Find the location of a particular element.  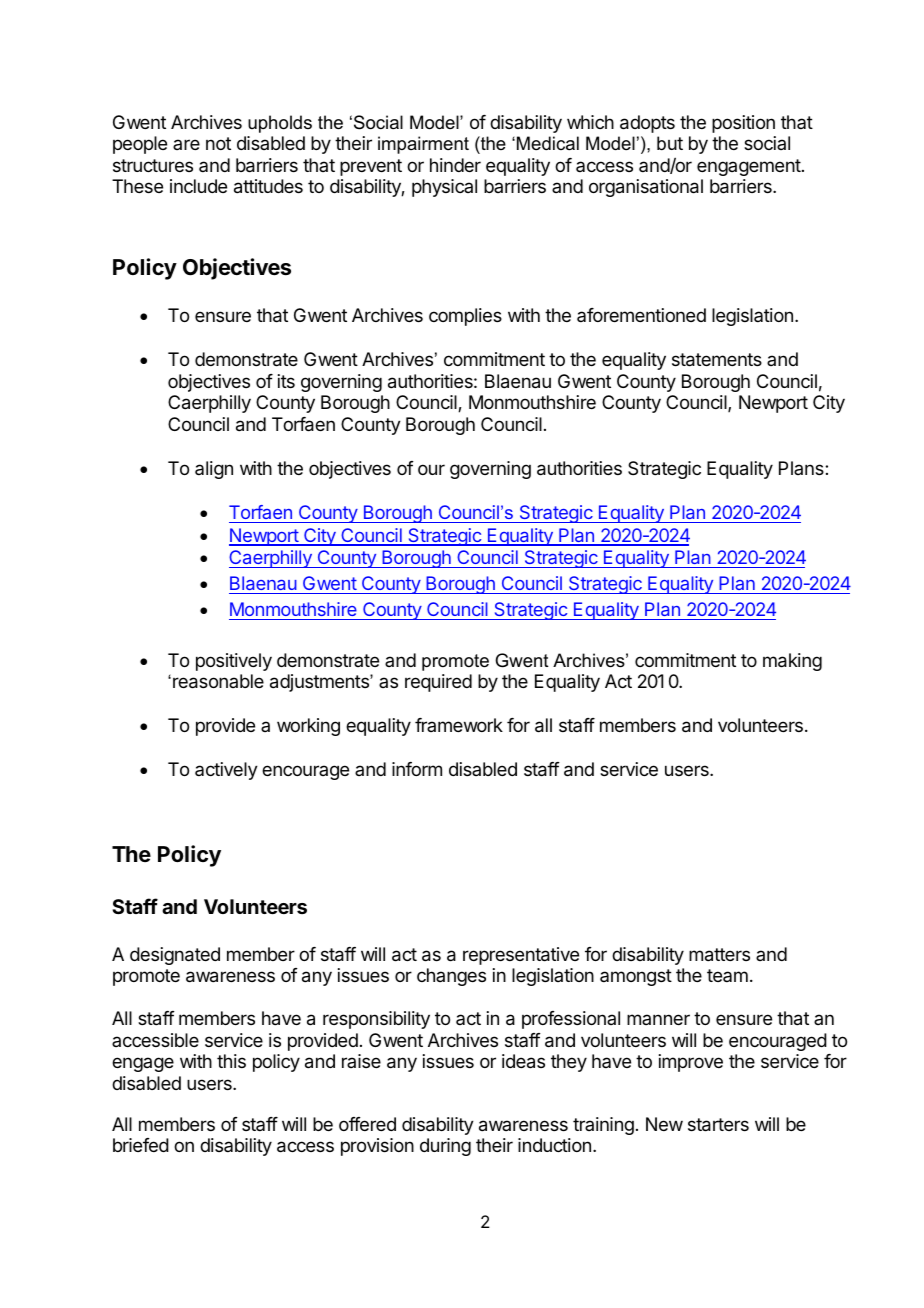

hinder is located at coordinates (455, 165).
